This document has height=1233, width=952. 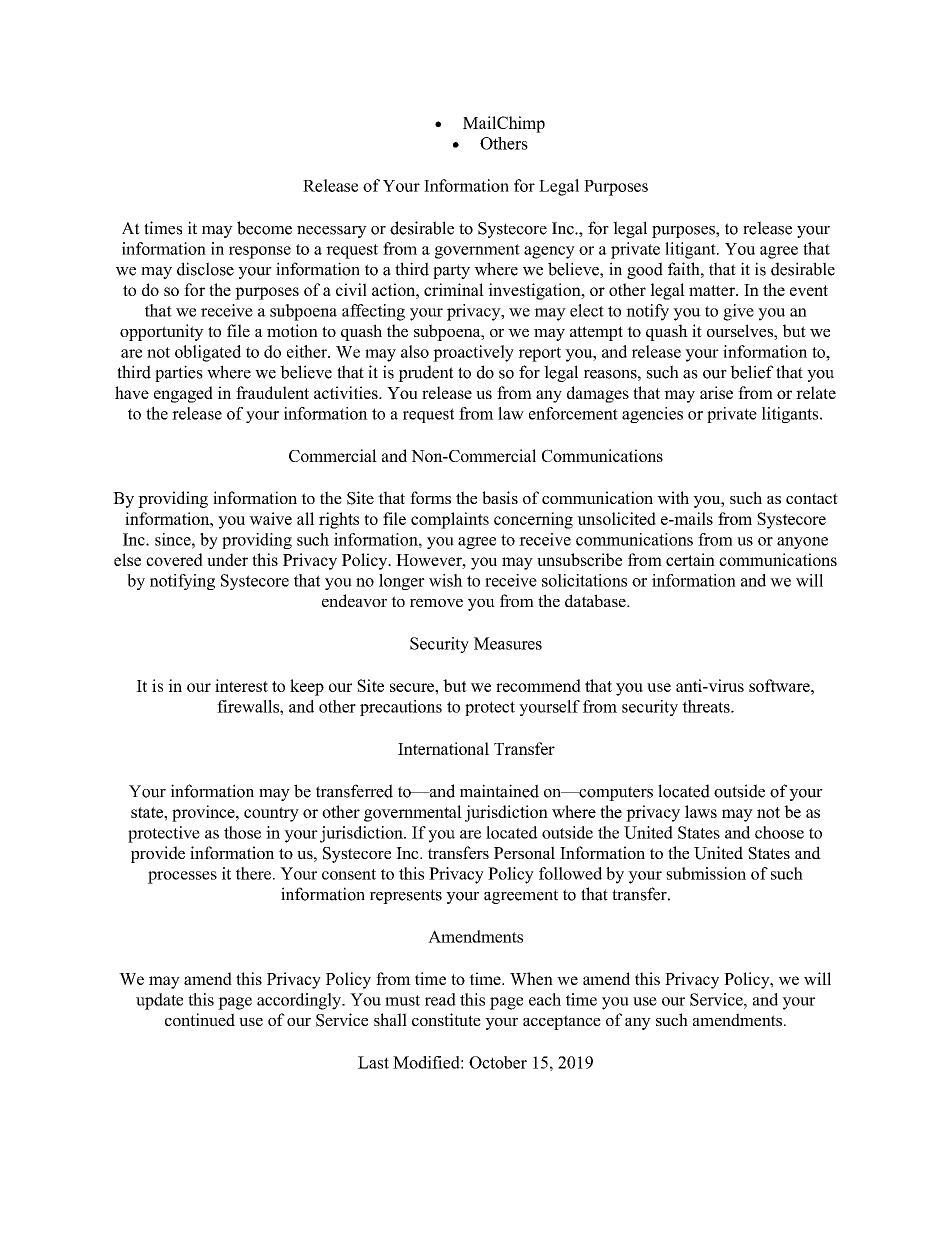 What do you see at coordinates (200, 1019) in the document?
I see `continued` at bounding box center [200, 1019].
